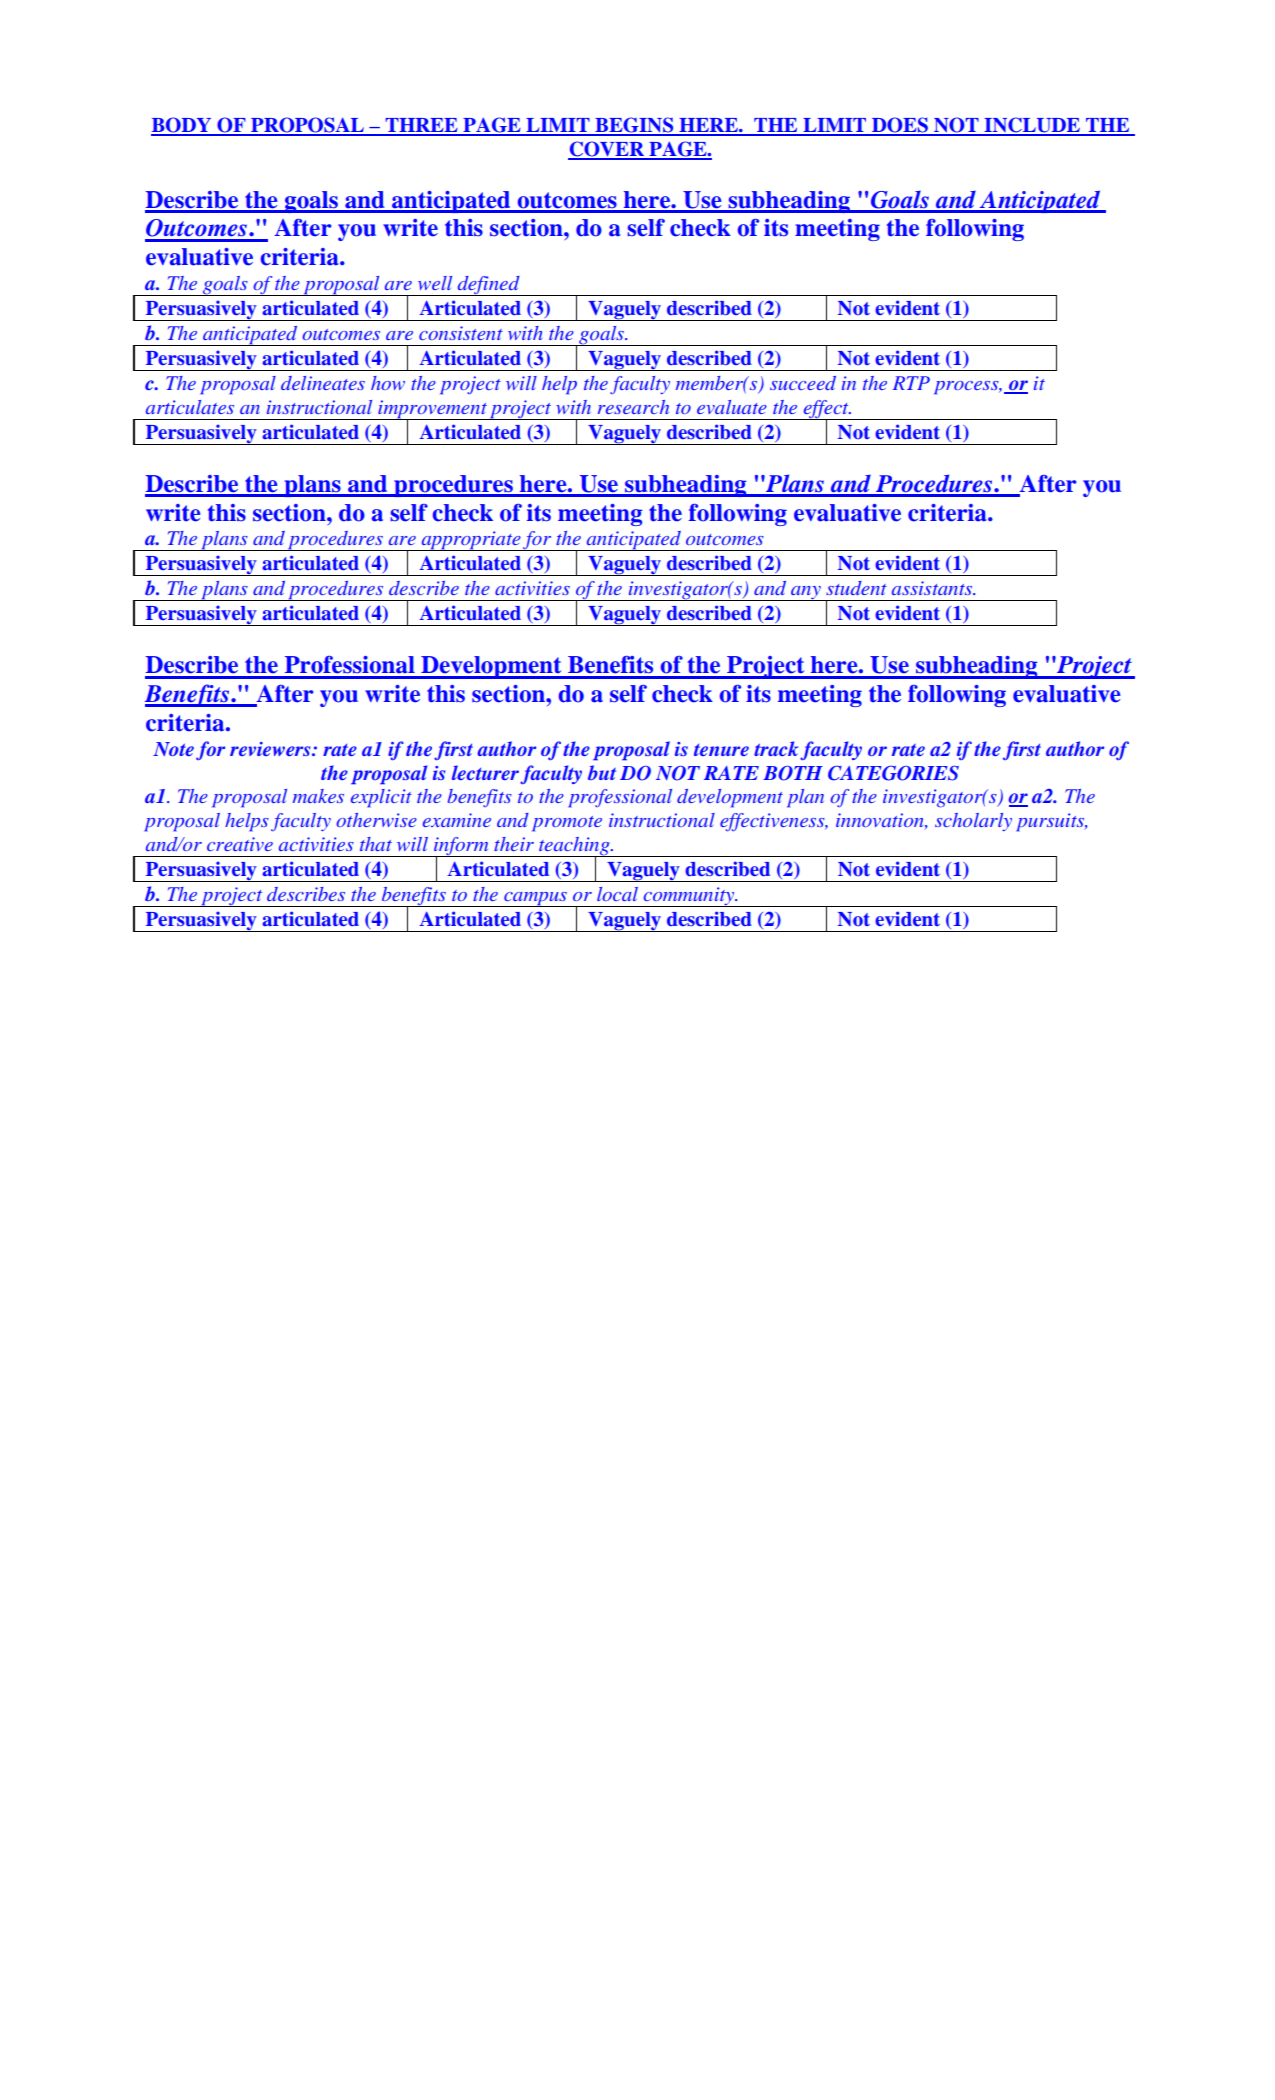 This document has width=1275, height=2100. I want to click on assistants, so click(933, 588).
